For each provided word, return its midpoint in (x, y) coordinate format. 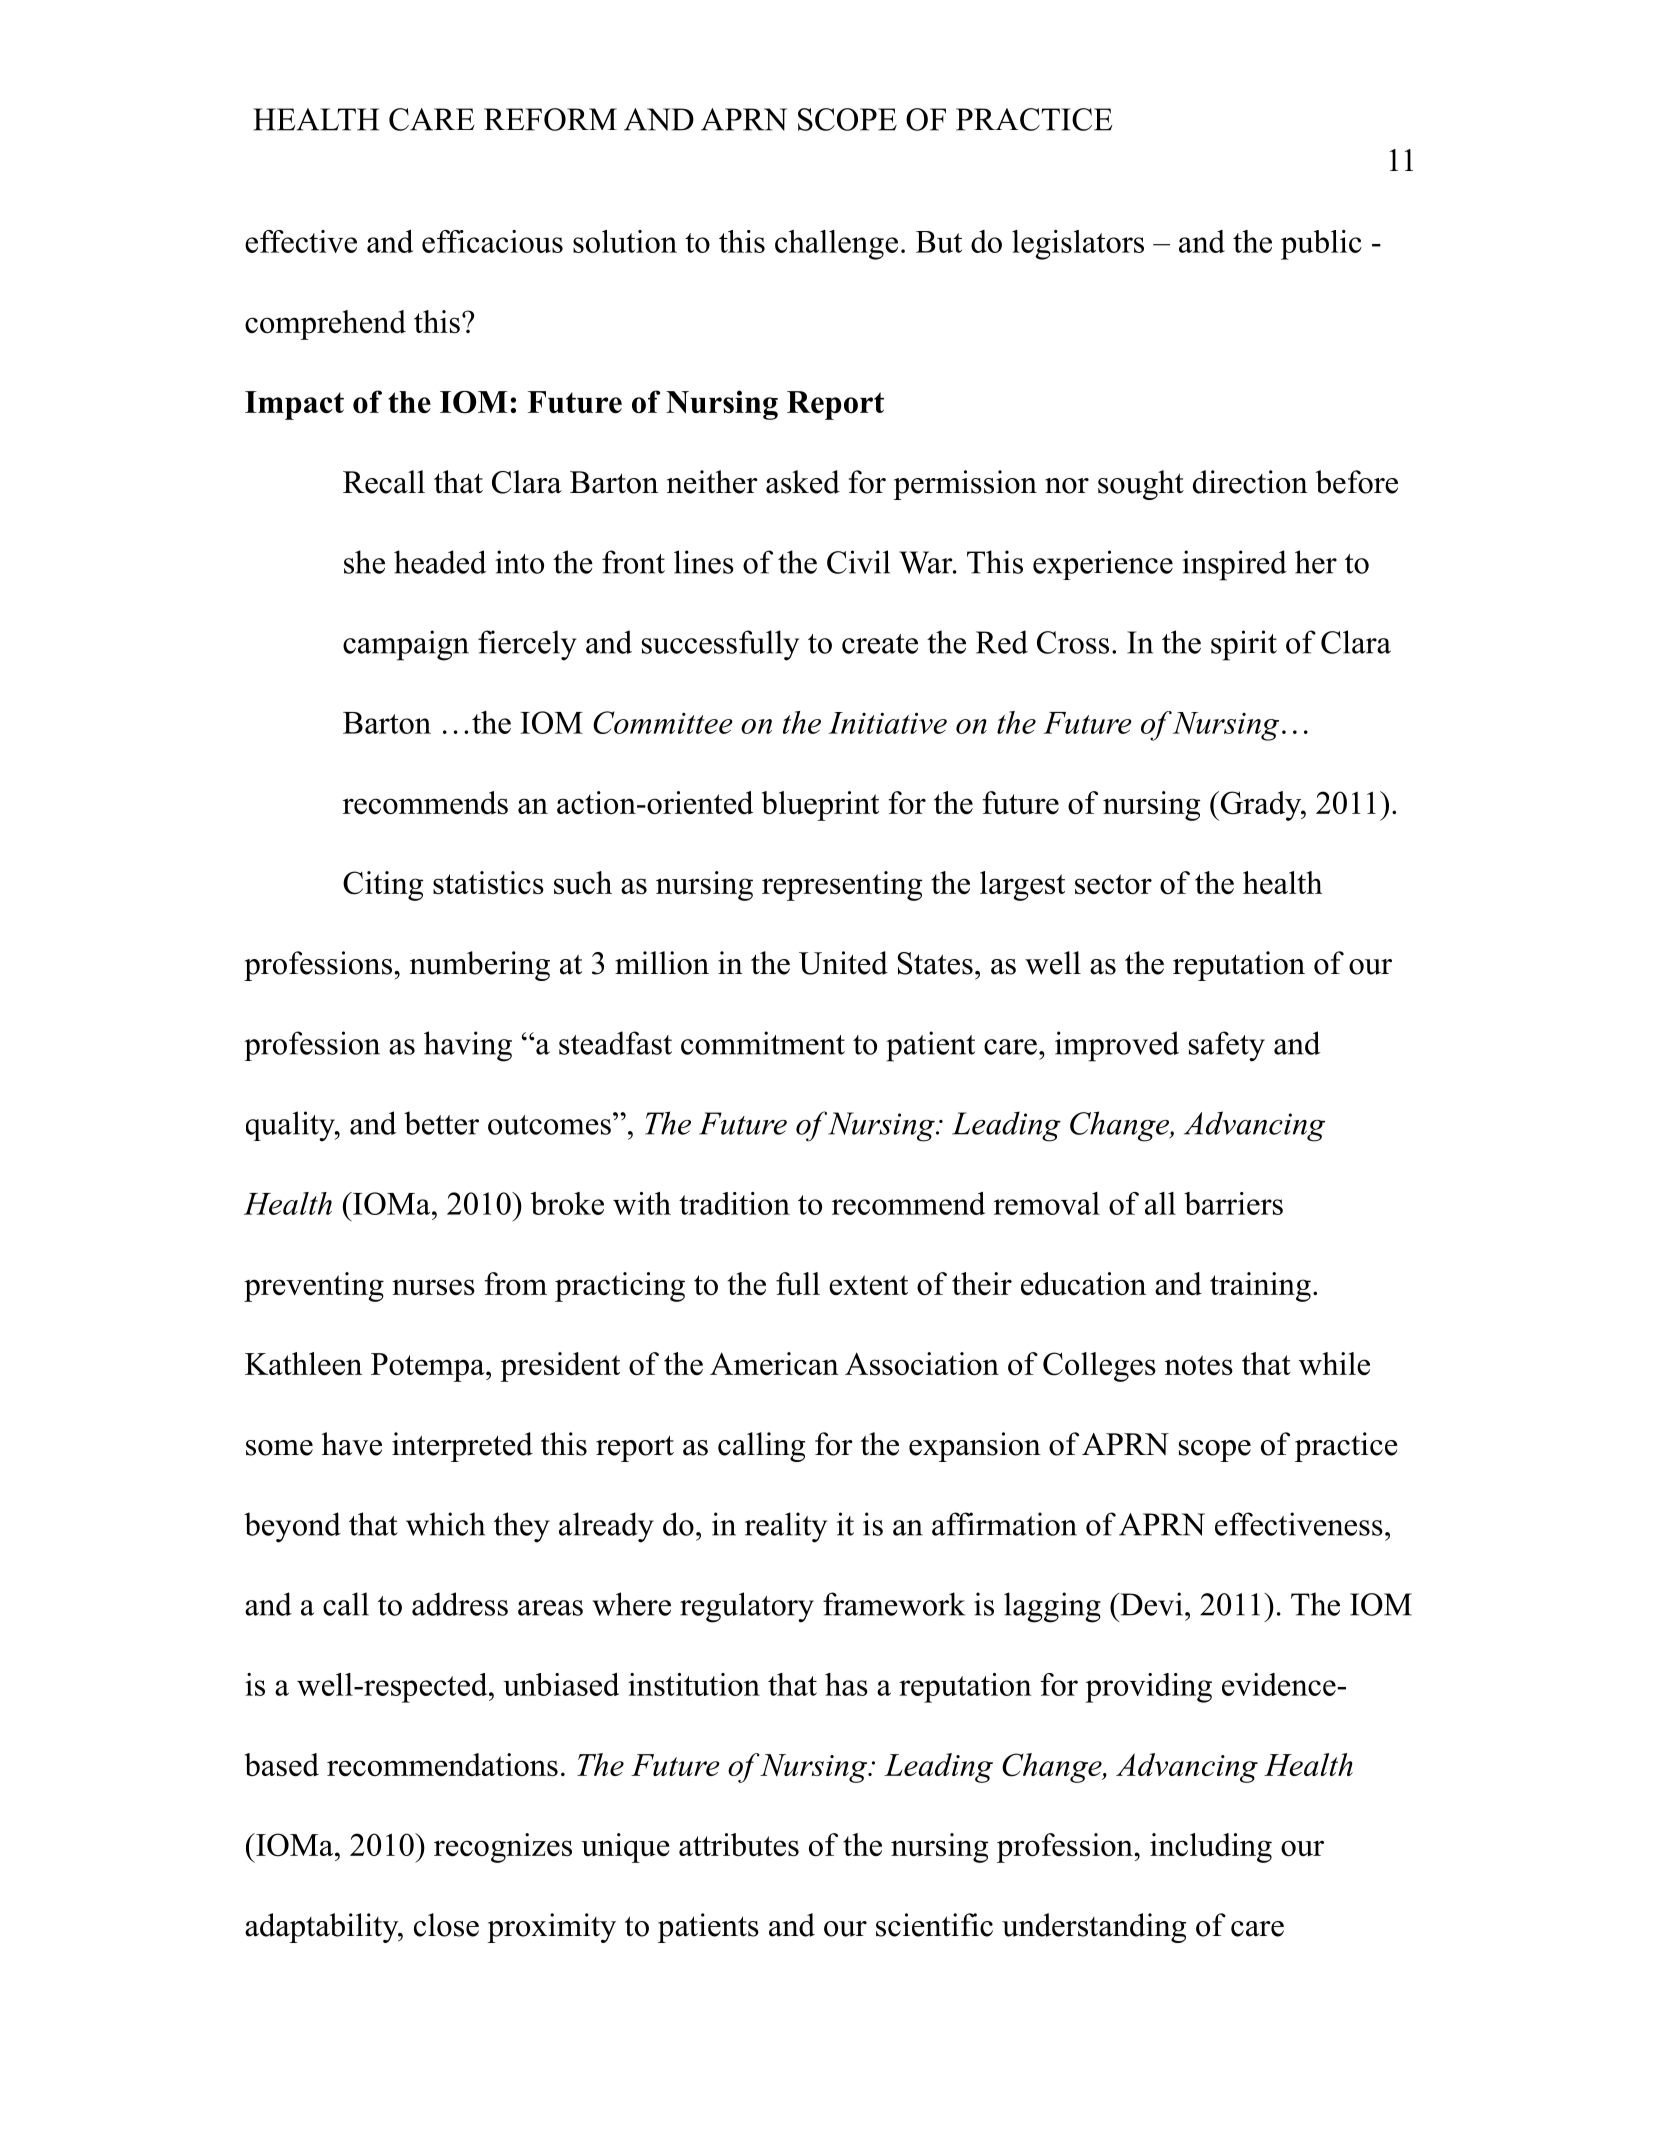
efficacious (492, 241)
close (446, 1925)
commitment (763, 1043)
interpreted (462, 1447)
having (468, 1046)
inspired (1234, 565)
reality (786, 1527)
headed (440, 562)
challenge (836, 245)
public (1321, 245)
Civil (858, 562)
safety (1227, 1046)
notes (1199, 1365)
